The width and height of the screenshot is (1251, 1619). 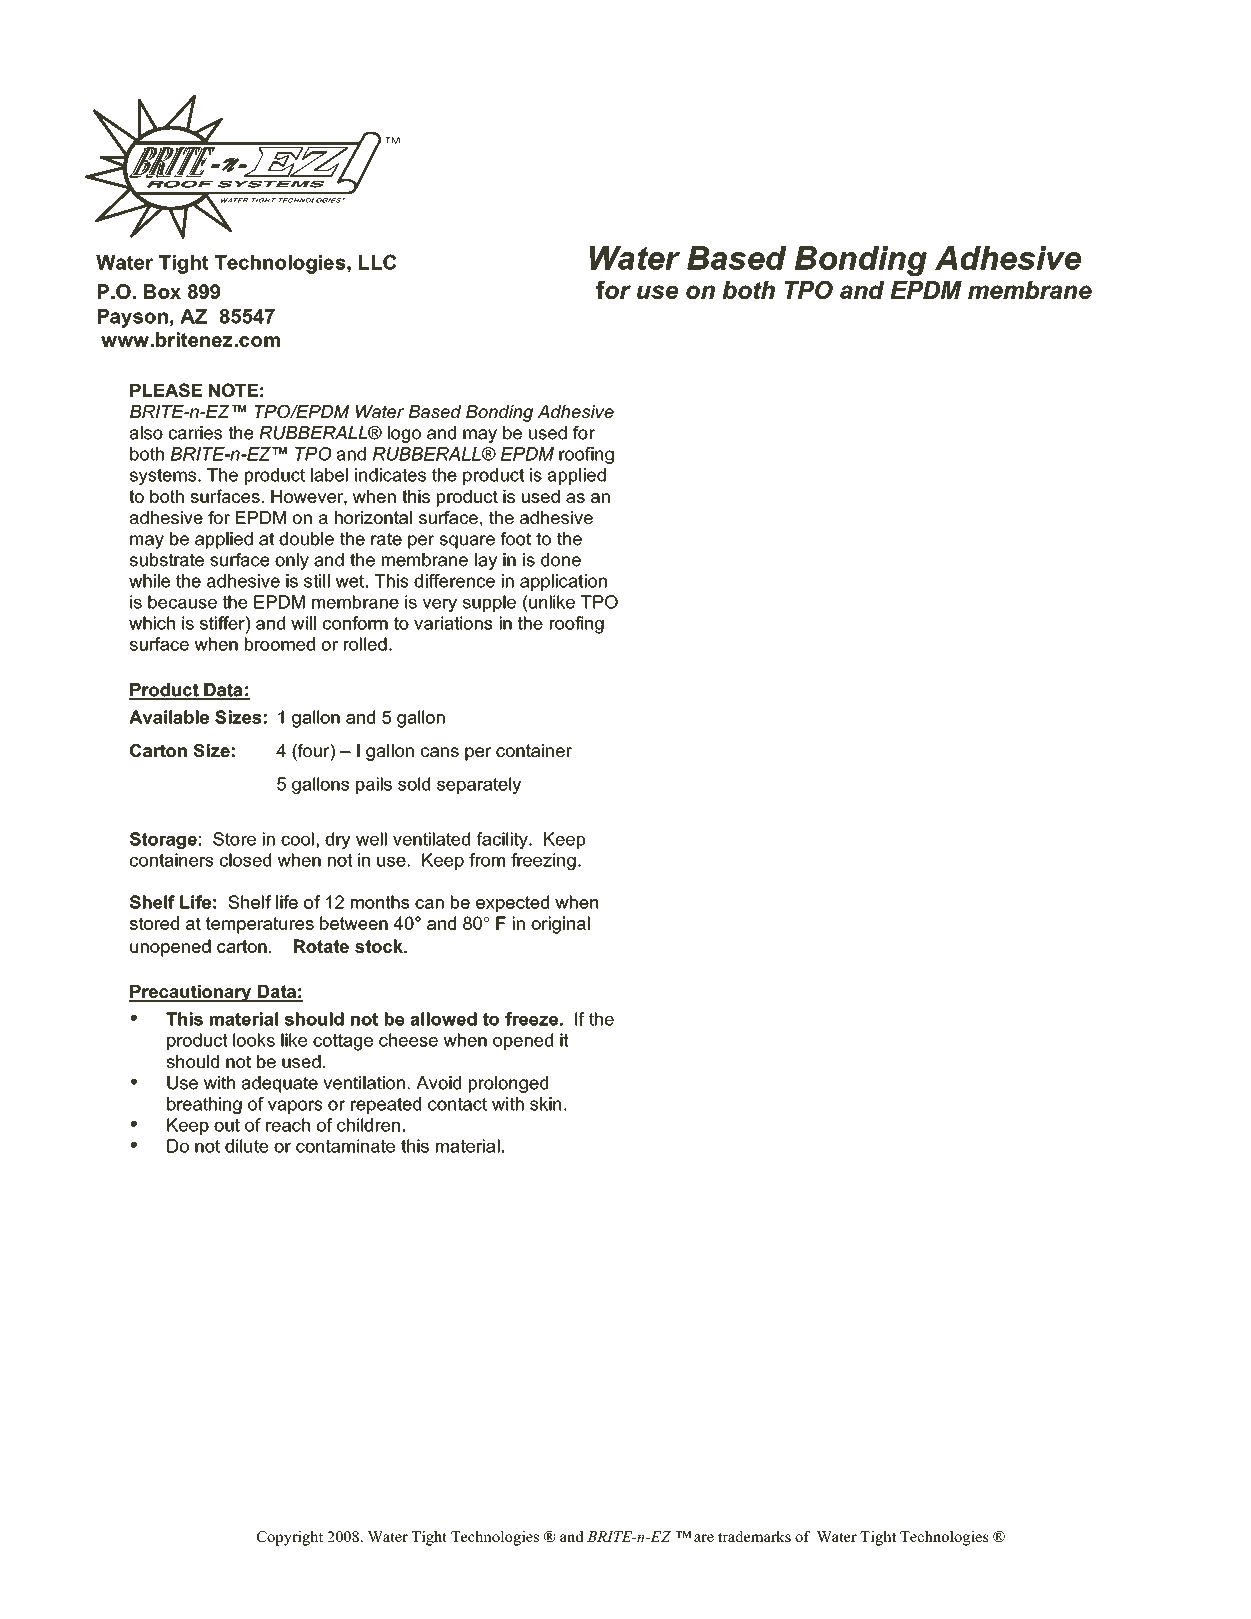 What do you see at coordinates (508, 1084) in the screenshot?
I see `prolonged` at bounding box center [508, 1084].
